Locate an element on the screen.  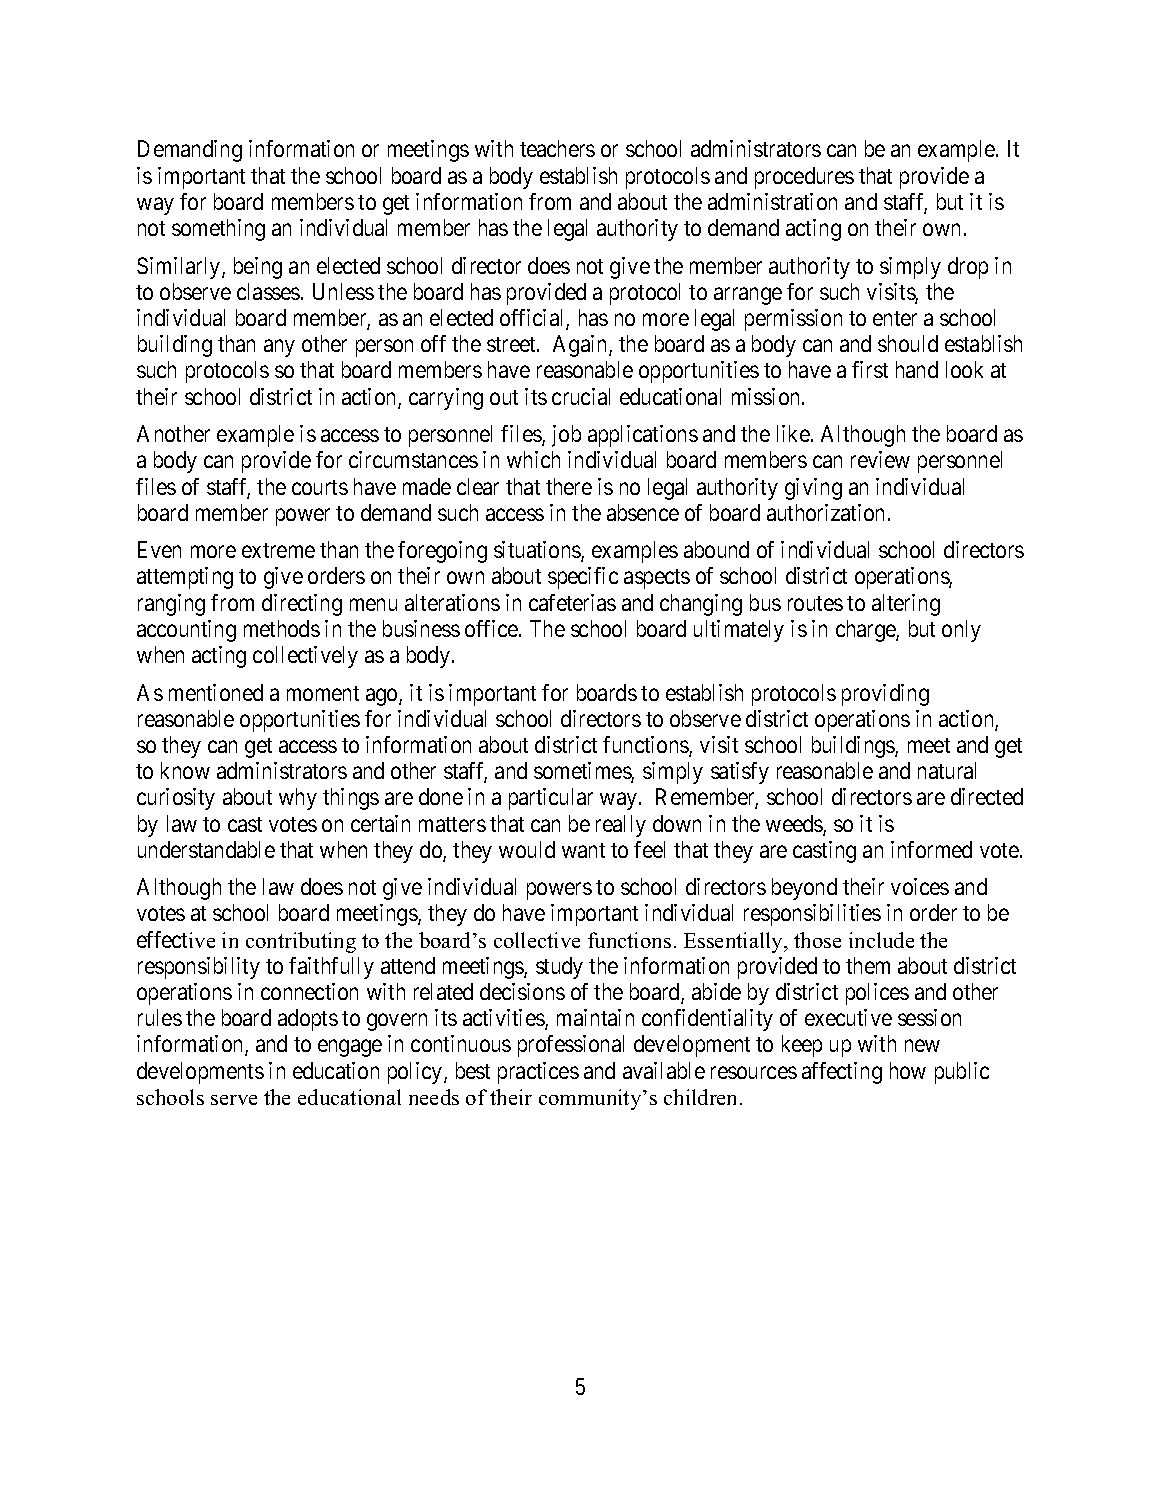
how is located at coordinates (908, 1070).
